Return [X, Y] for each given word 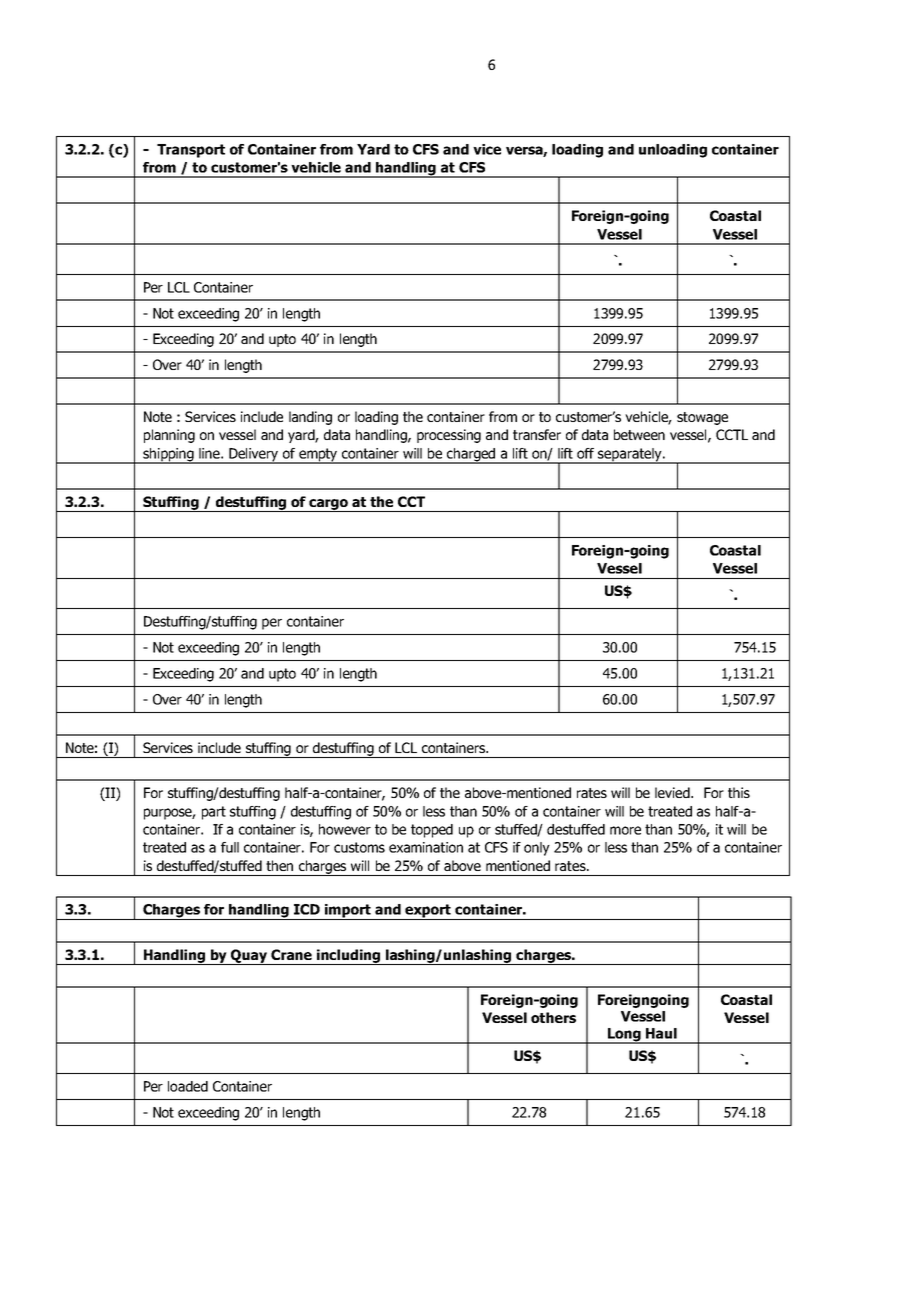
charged [471, 456]
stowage [702, 418]
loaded [188, 1086]
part [214, 813]
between [639, 434]
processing [449, 436]
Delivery [254, 456]
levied [673, 792]
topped [432, 831]
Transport [191, 151]
